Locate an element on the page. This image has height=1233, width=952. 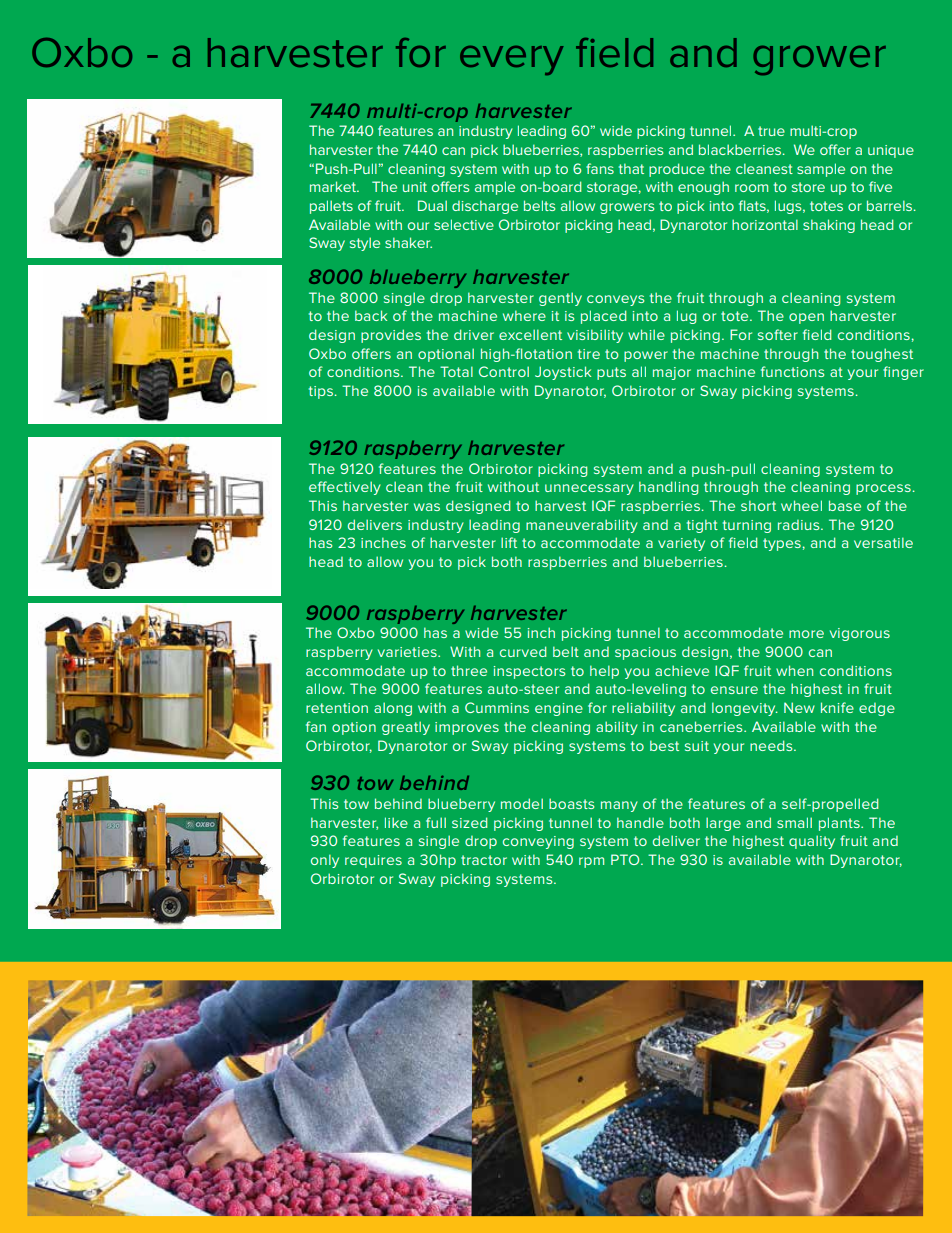
open is located at coordinates (806, 318).
